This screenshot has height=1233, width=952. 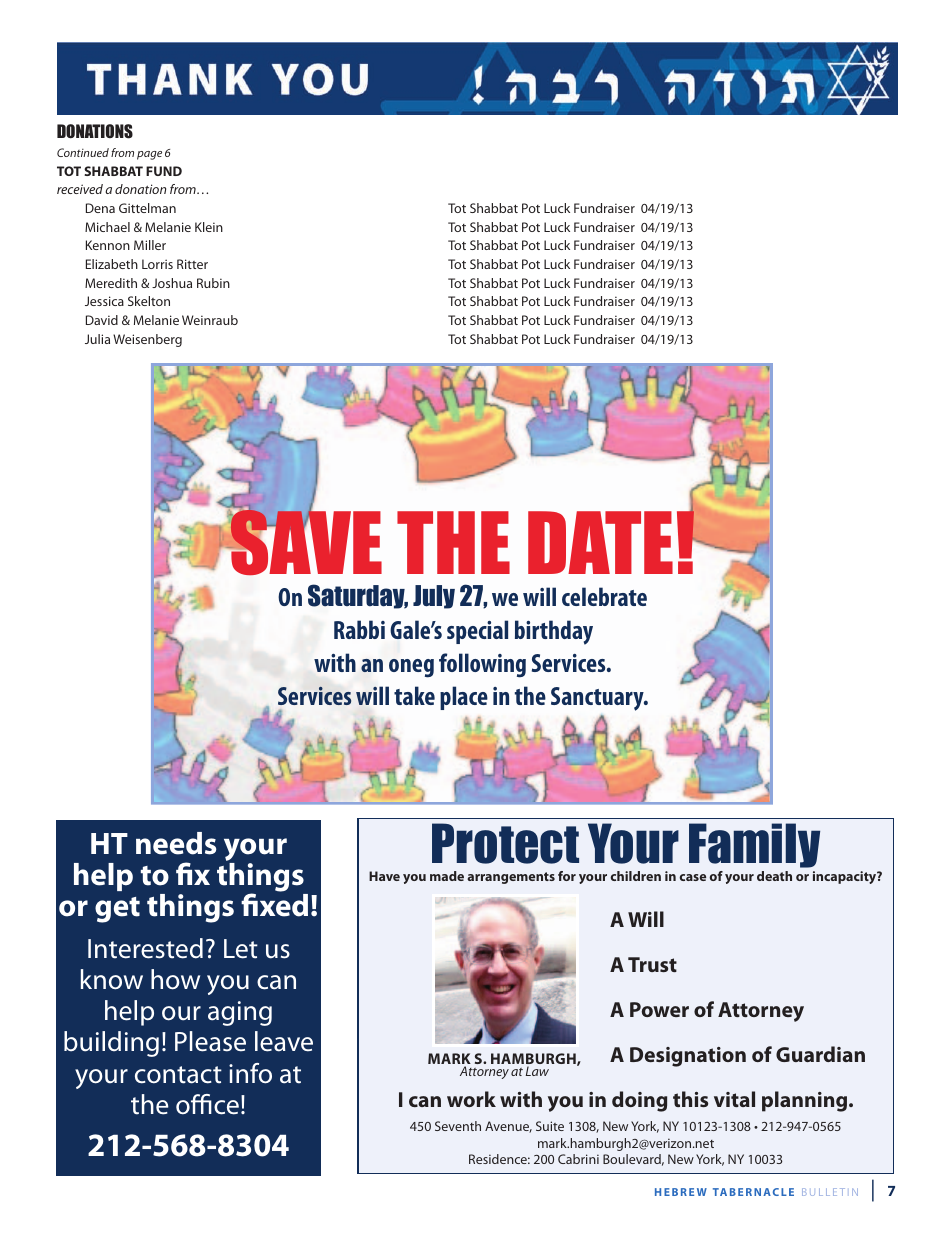 What do you see at coordinates (692, 877) in the screenshot?
I see `case` at bounding box center [692, 877].
